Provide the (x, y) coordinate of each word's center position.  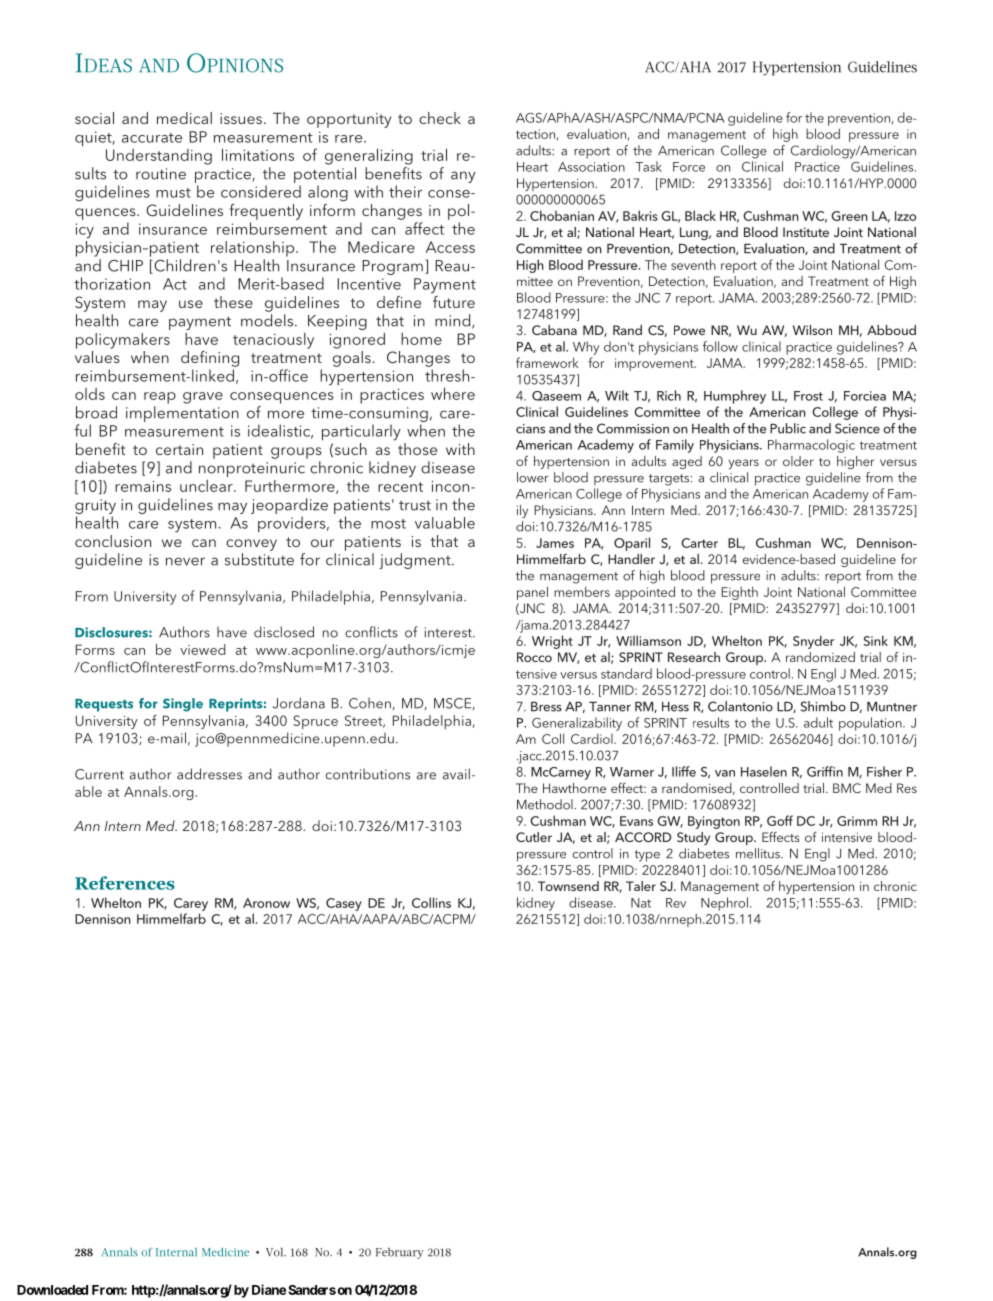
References (125, 883)
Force (689, 167)
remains (143, 486)
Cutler (534, 837)
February (399, 1253)
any (463, 177)
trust (415, 506)
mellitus (759, 853)
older (798, 461)
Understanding (159, 157)
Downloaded (52, 1290)
